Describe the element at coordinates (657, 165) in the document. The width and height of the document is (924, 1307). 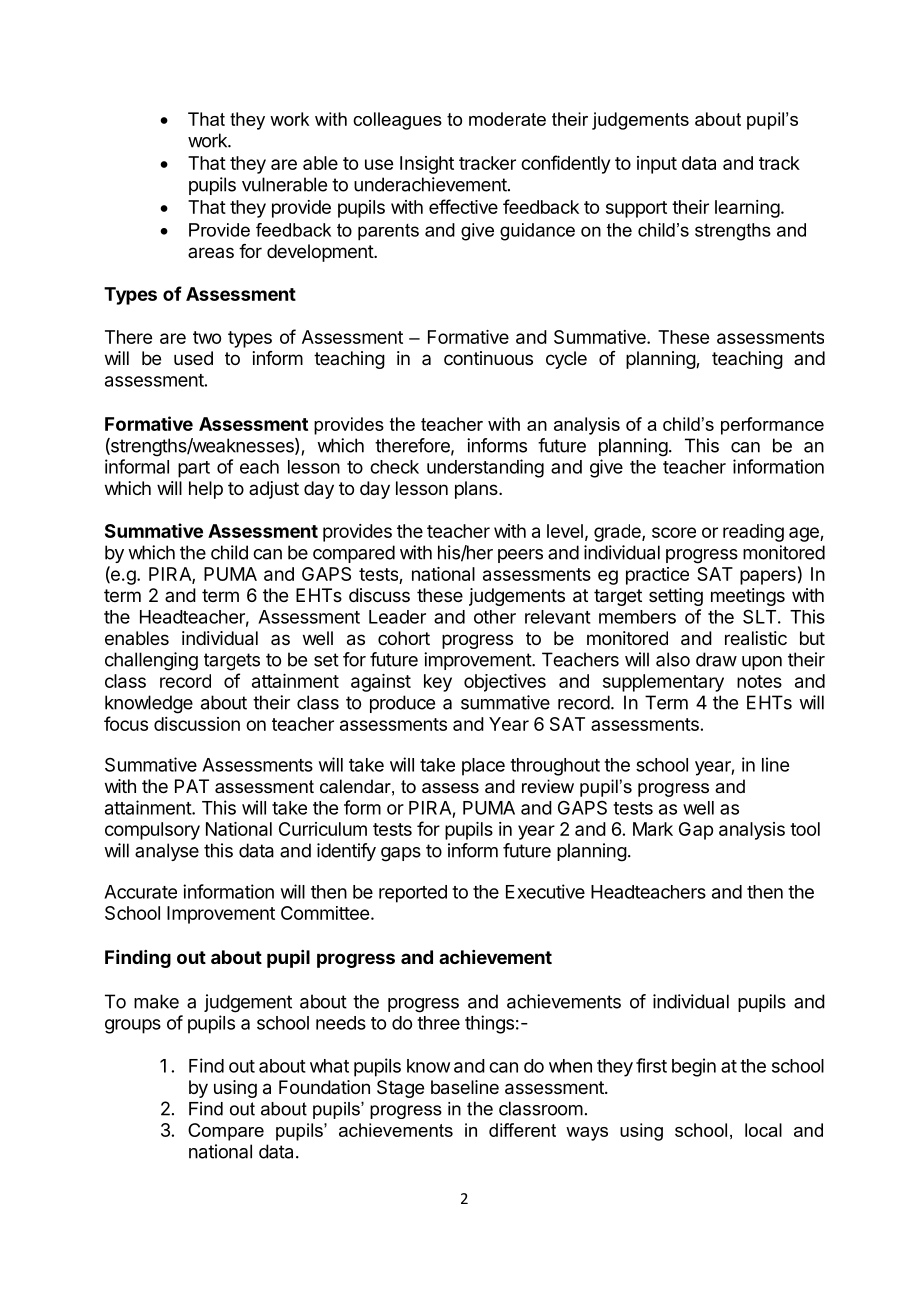
I see `input` at that location.
